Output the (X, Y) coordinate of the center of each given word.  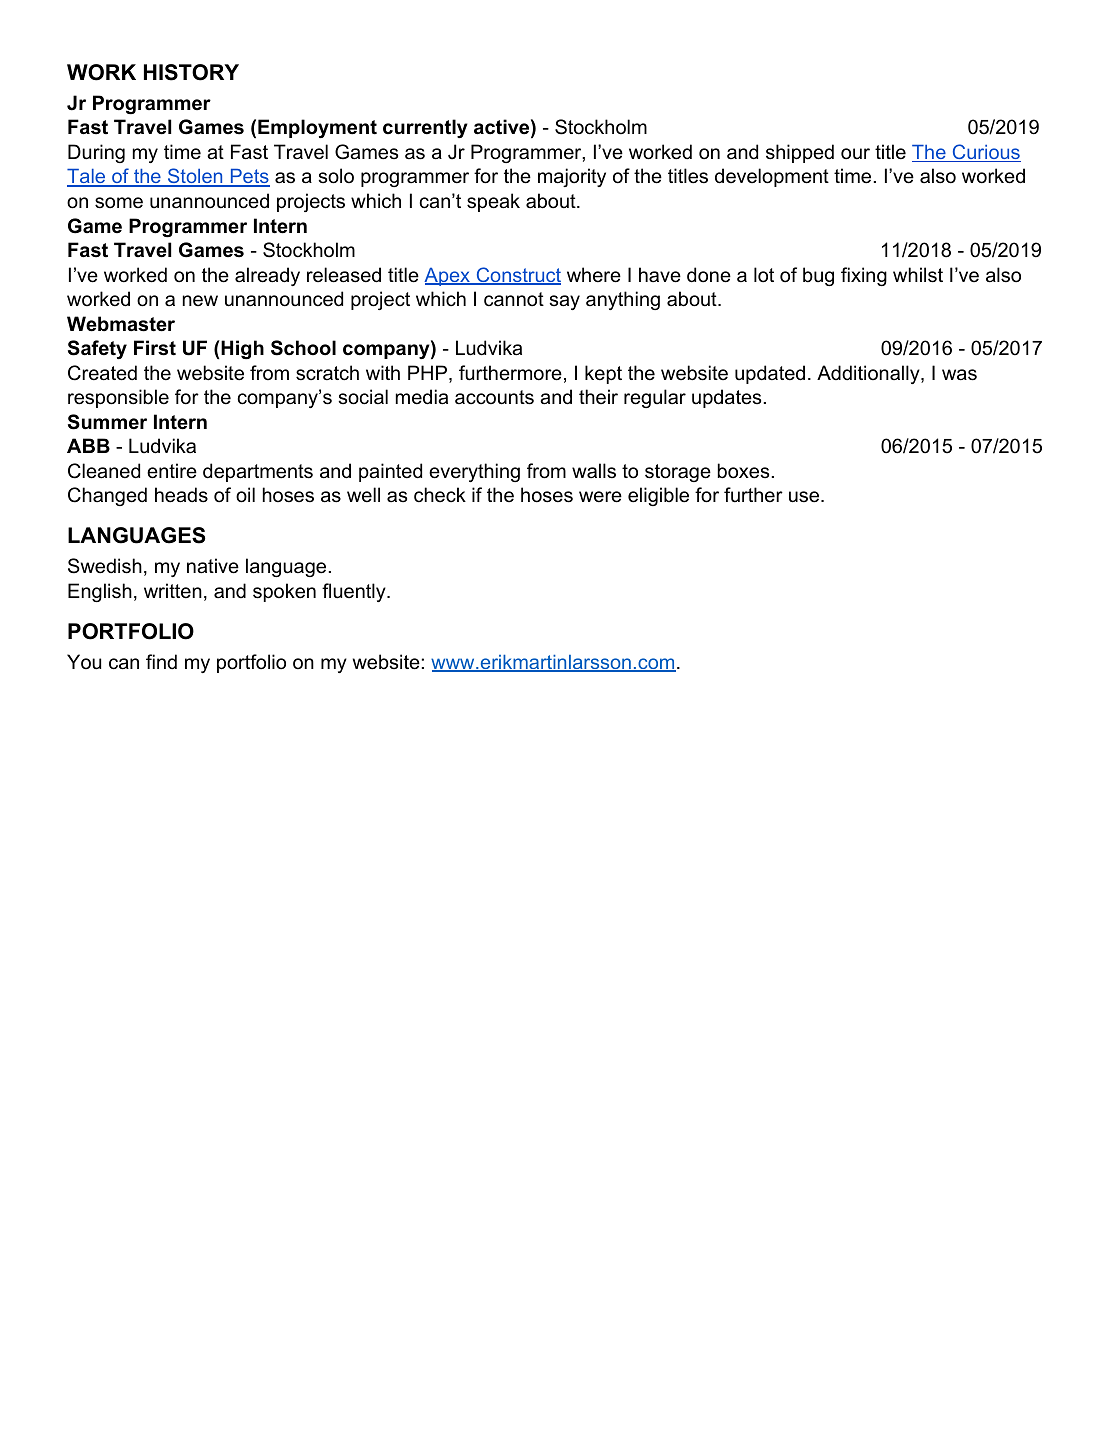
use (805, 497)
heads (181, 495)
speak (493, 202)
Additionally (869, 374)
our (855, 154)
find (161, 662)
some (119, 203)
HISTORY (191, 72)
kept (603, 374)
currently (425, 128)
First (155, 348)
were (600, 497)
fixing (864, 276)
